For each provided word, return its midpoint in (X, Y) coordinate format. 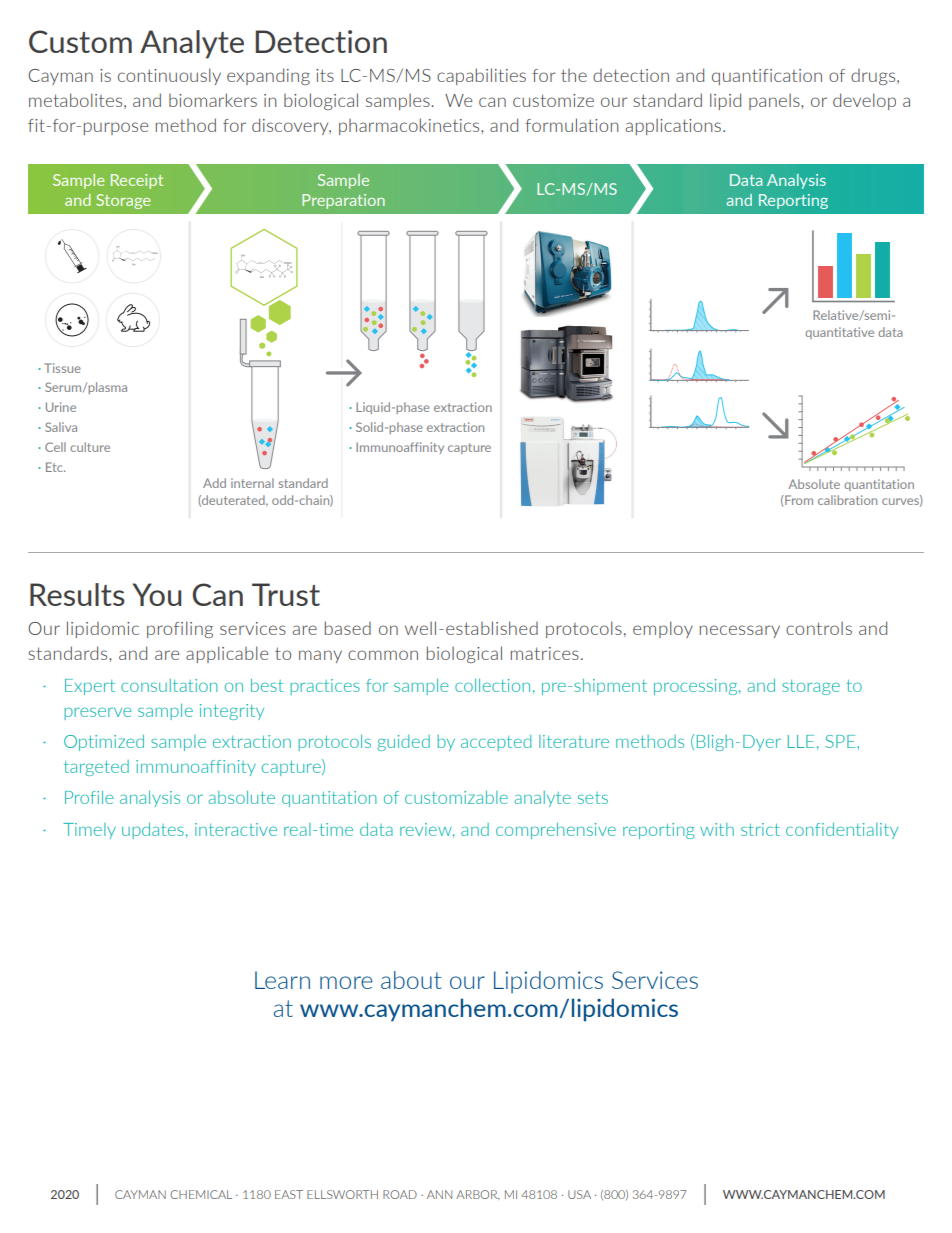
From (799, 500)
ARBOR (478, 1194)
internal (252, 483)
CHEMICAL (201, 1194)
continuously (169, 76)
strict (760, 829)
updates (153, 831)
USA (579, 1194)
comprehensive (556, 831)
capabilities (481, 76)
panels (775, 102)
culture (90, 447)
